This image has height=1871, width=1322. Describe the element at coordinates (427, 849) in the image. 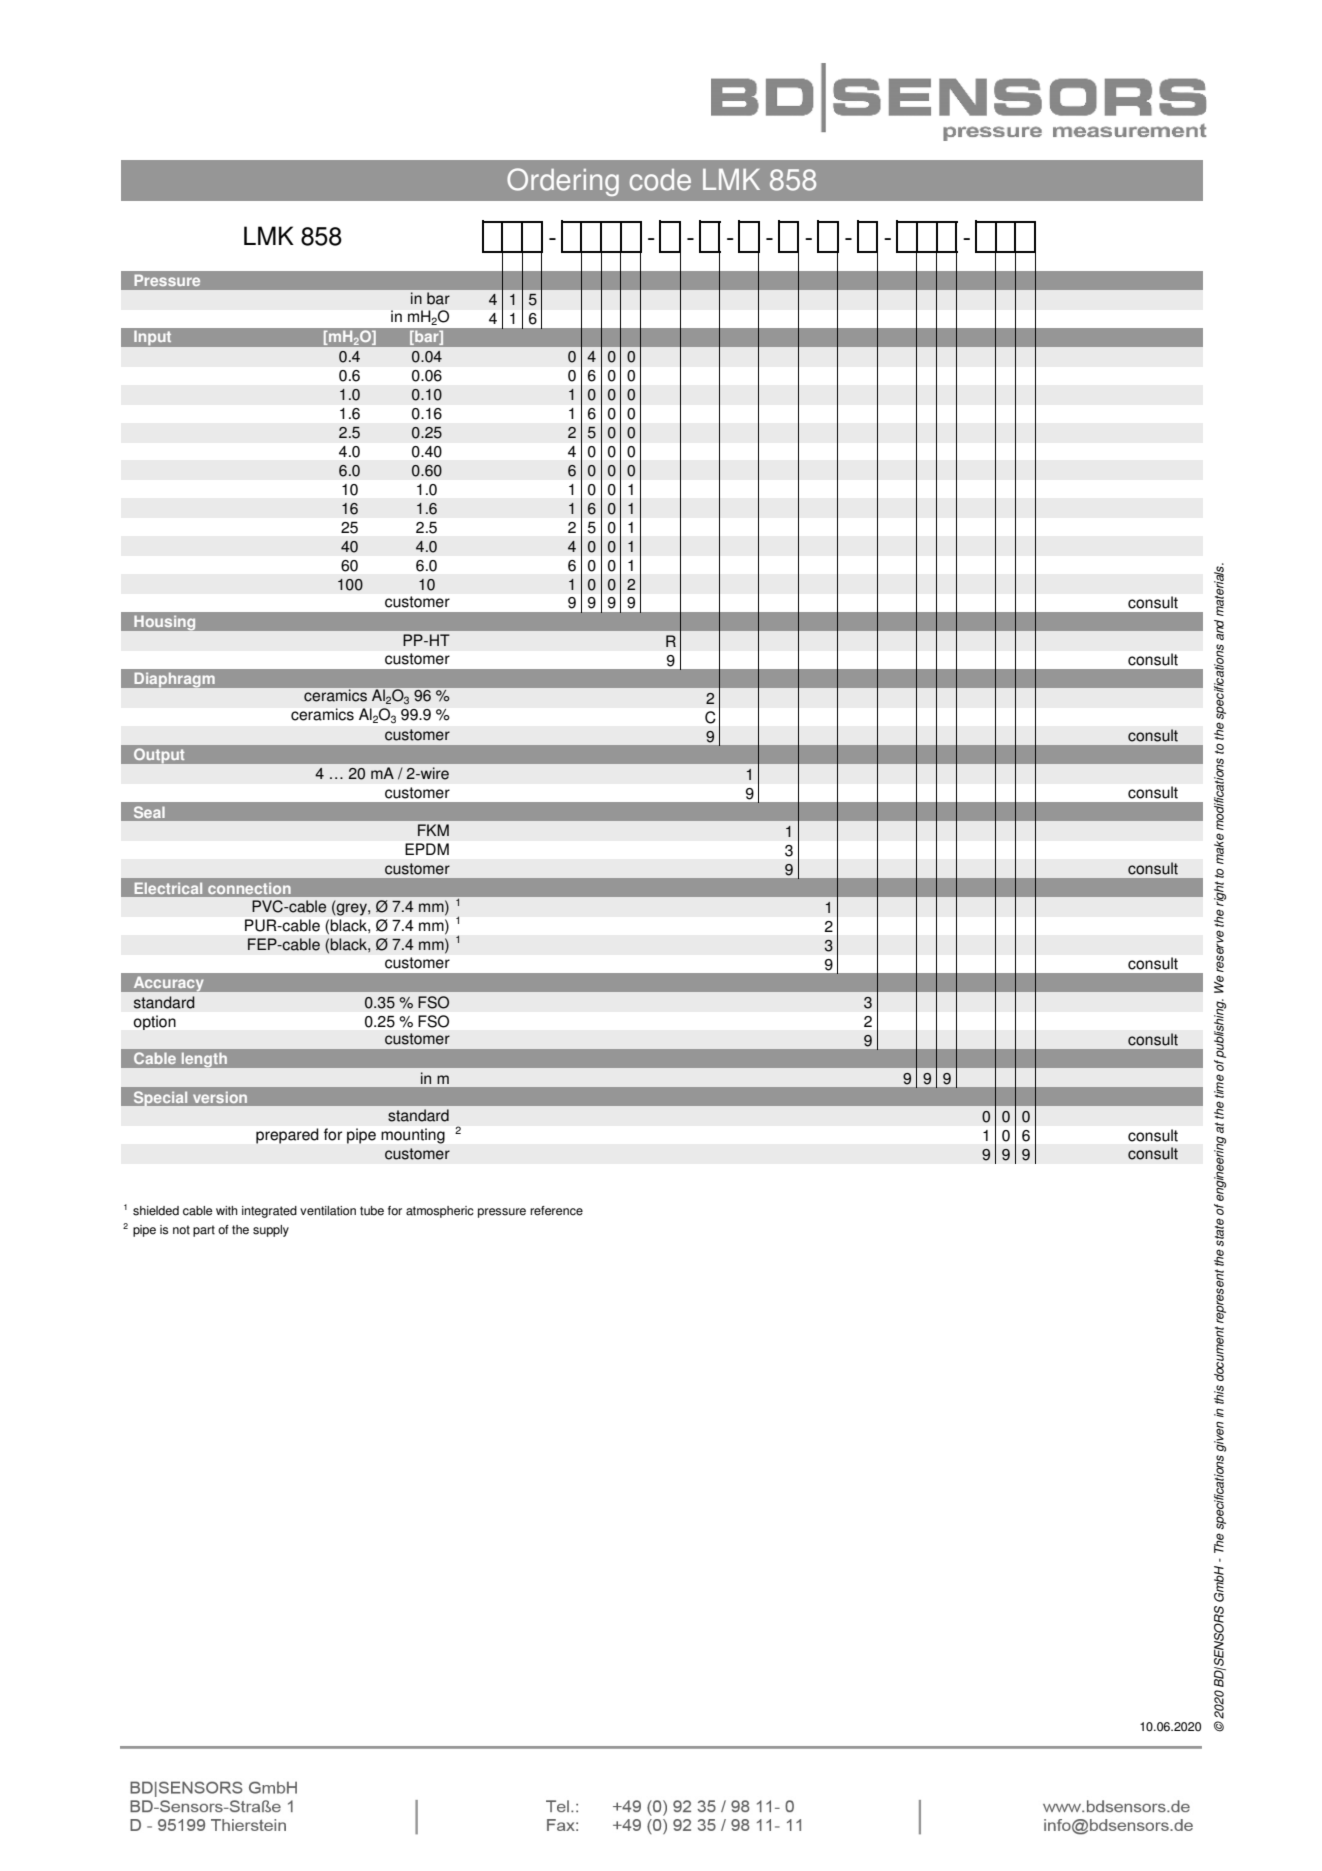

I see `EPDM` at that location.
